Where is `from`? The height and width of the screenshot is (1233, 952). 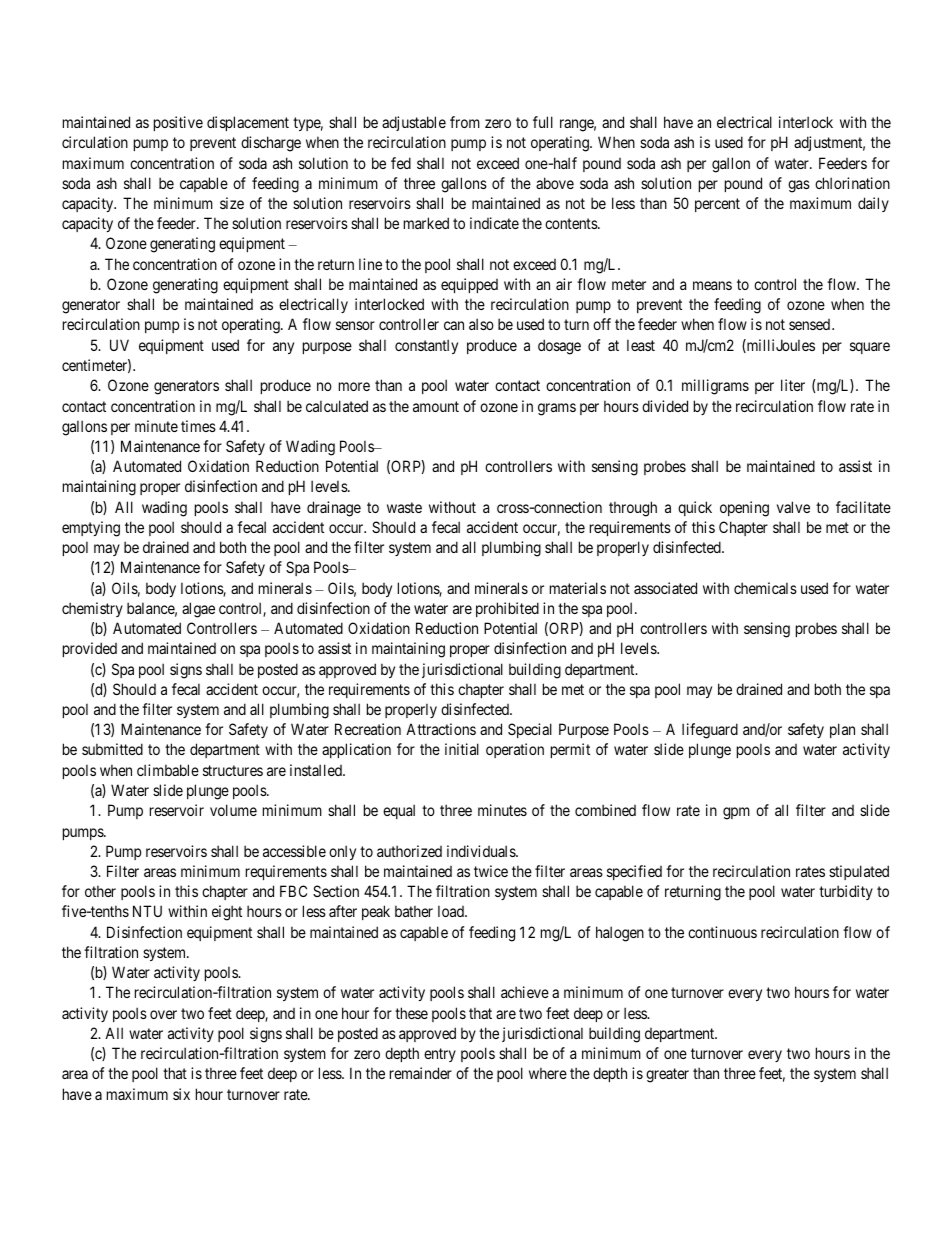
from is located at coordinates (465, 122).
